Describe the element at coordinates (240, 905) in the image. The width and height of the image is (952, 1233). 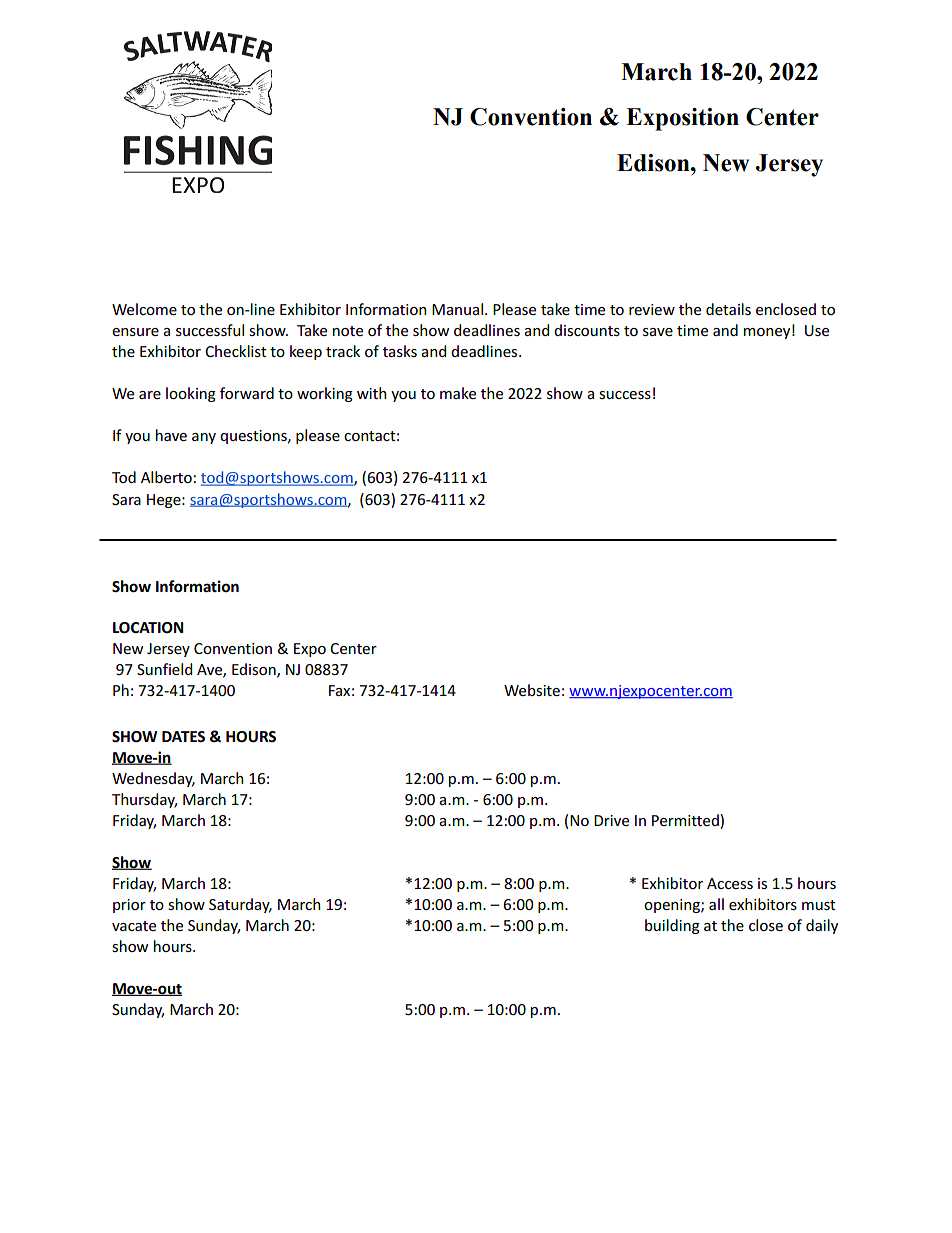
I see `Saturday` at that location.
